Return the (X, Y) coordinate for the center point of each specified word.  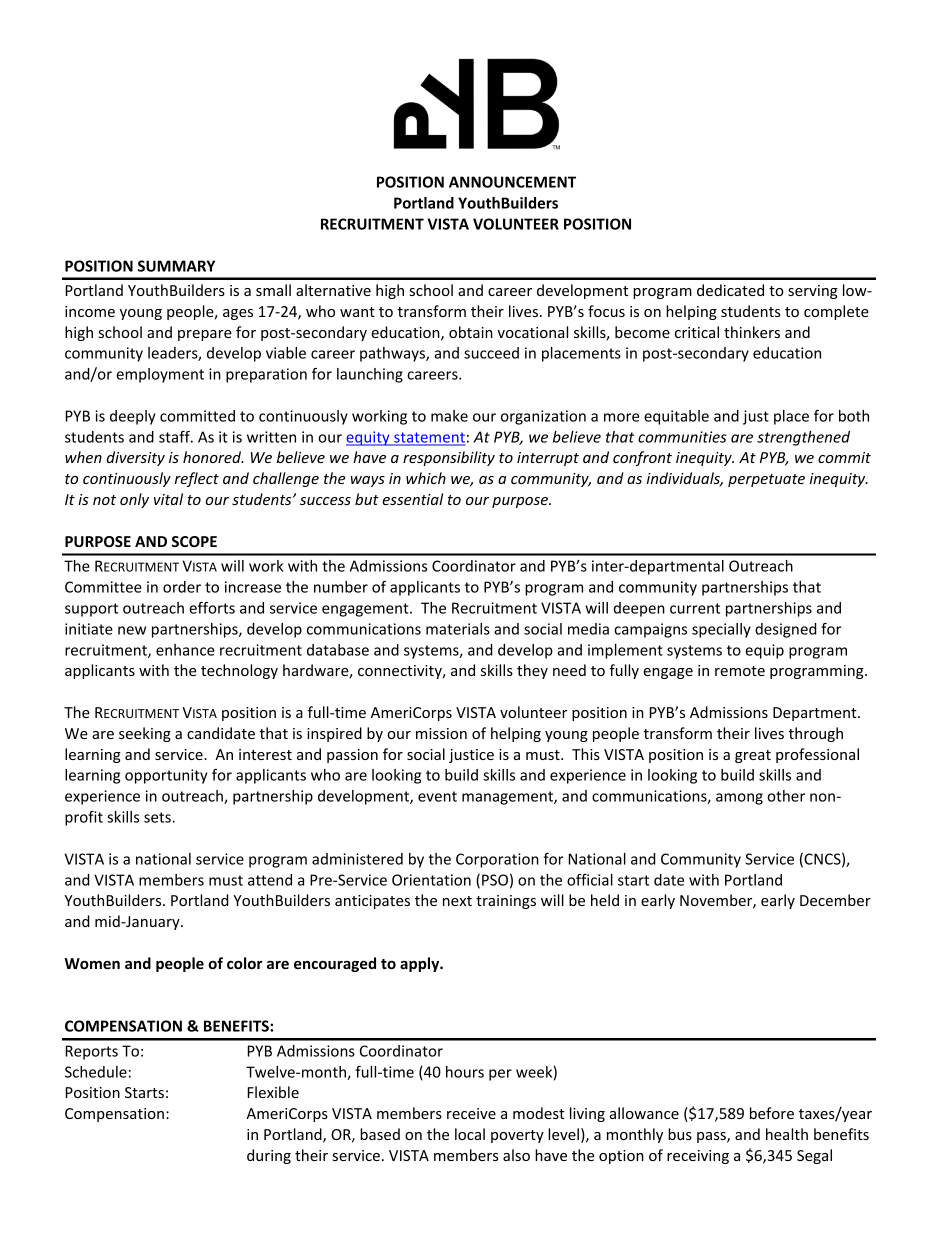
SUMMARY (176, 266)
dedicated (730, 290)
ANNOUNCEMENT (512, 182)
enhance (185, 650)
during (269, 1156)
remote (740, 671)
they (532, 671)
